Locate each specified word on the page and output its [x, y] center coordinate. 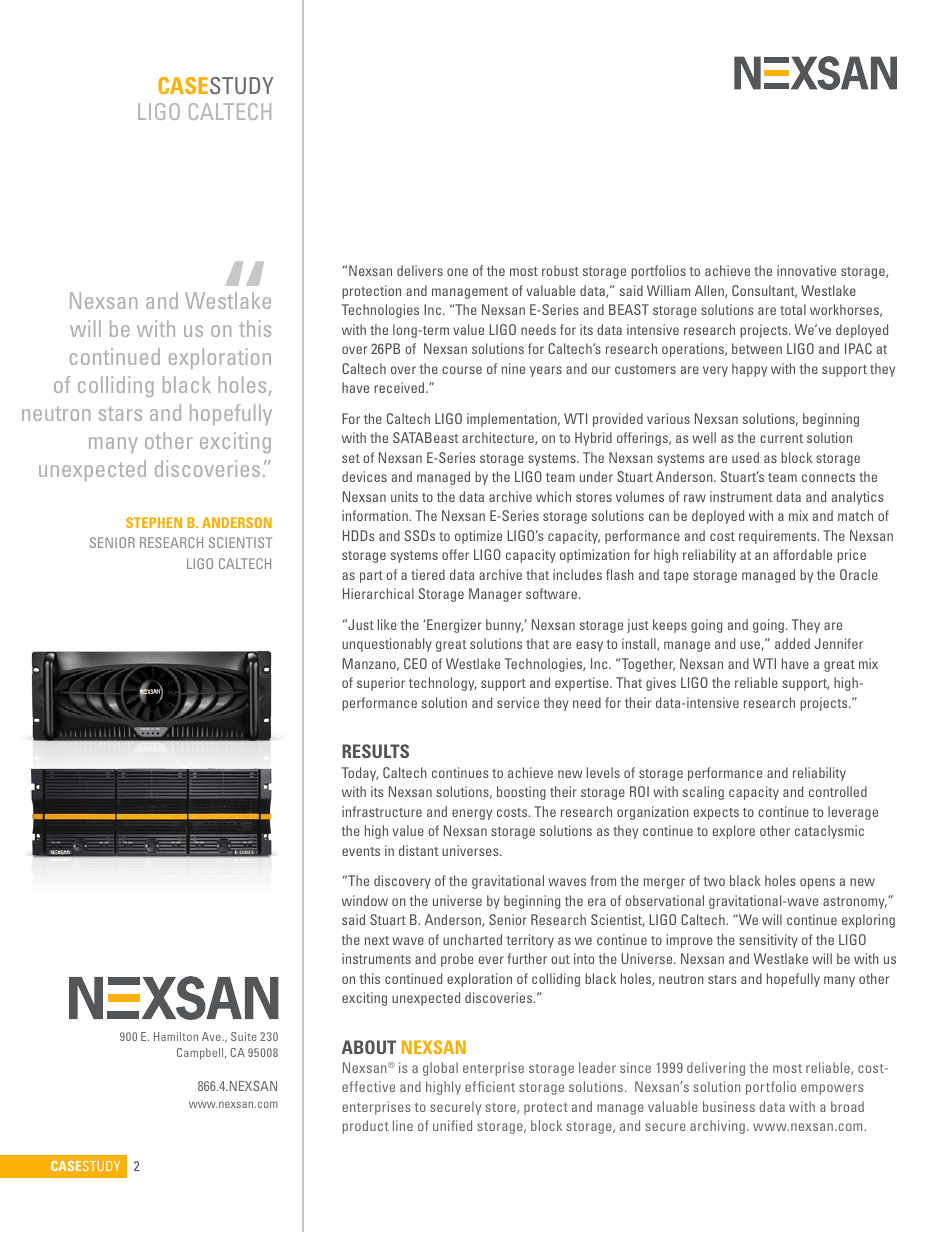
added [792, 643]
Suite [244, 1036]
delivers [420, 270]
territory [530, 941]
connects [828, 477]
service [518, 702]
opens [817, 883]
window [365, 900]
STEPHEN [154, 522]
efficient [490, 1086]
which [553, 496]
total [793, 309]
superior [381, 684]
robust [560, 270]
